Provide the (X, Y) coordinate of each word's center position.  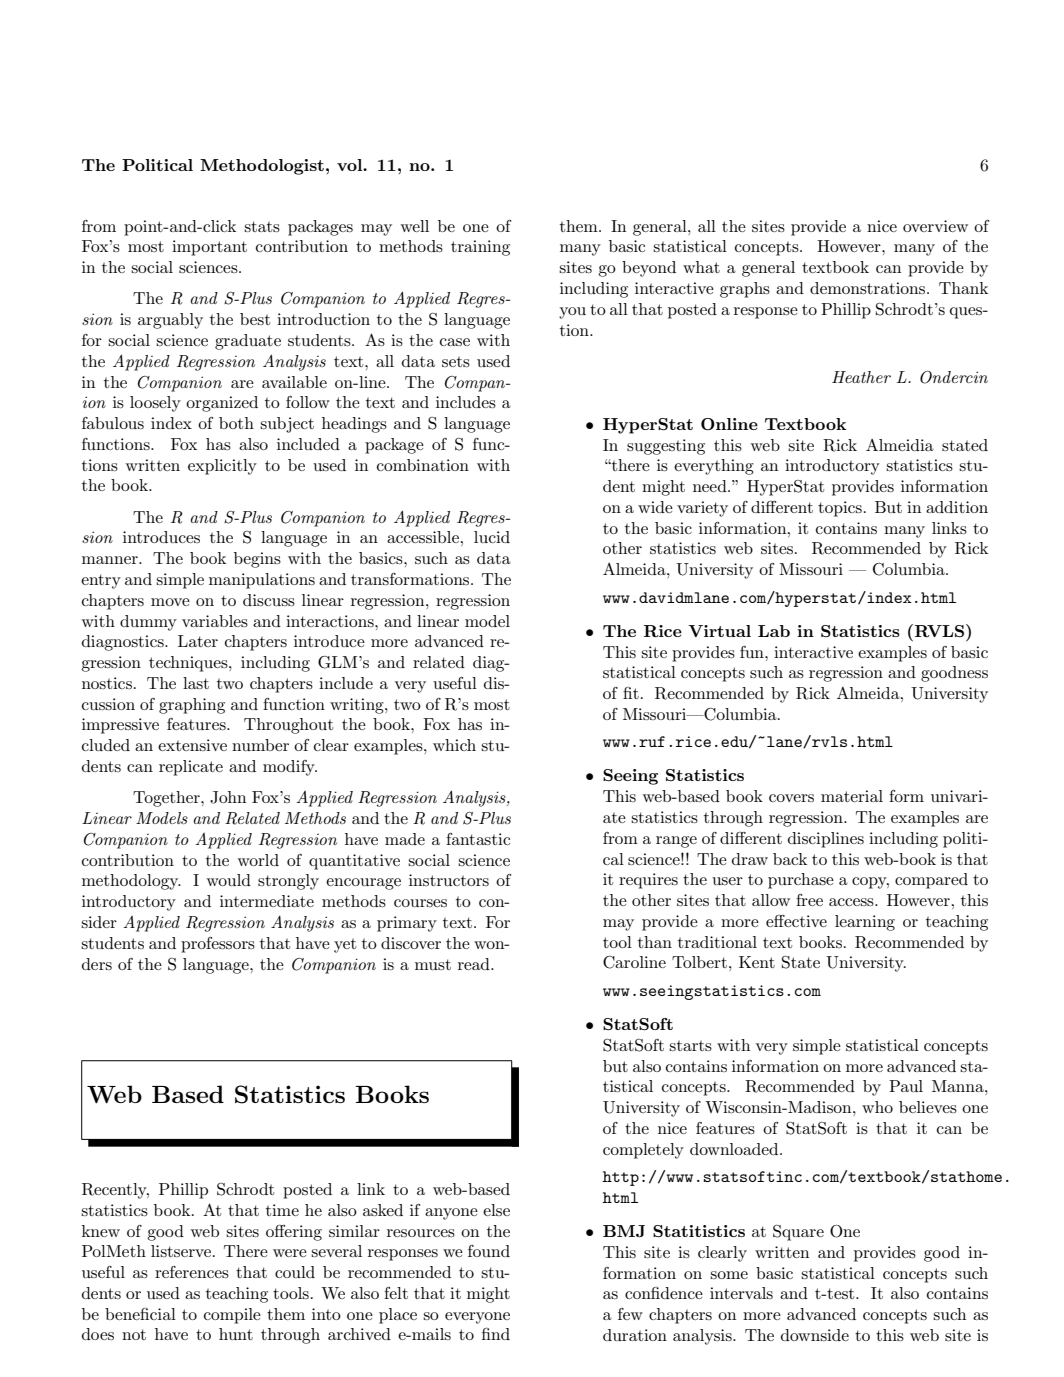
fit (631, 693)
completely (643, 1151)
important (209, 248)
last (196, 683)
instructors (449, 880)
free (809, 900)
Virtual (719, 631)
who (877, 1107)
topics (840, 509)
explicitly (222, 467)
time (282, 1210)
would (229, 880)
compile (232, 1316)
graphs (745, 290)
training (480, 248)
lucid (492, 537)
